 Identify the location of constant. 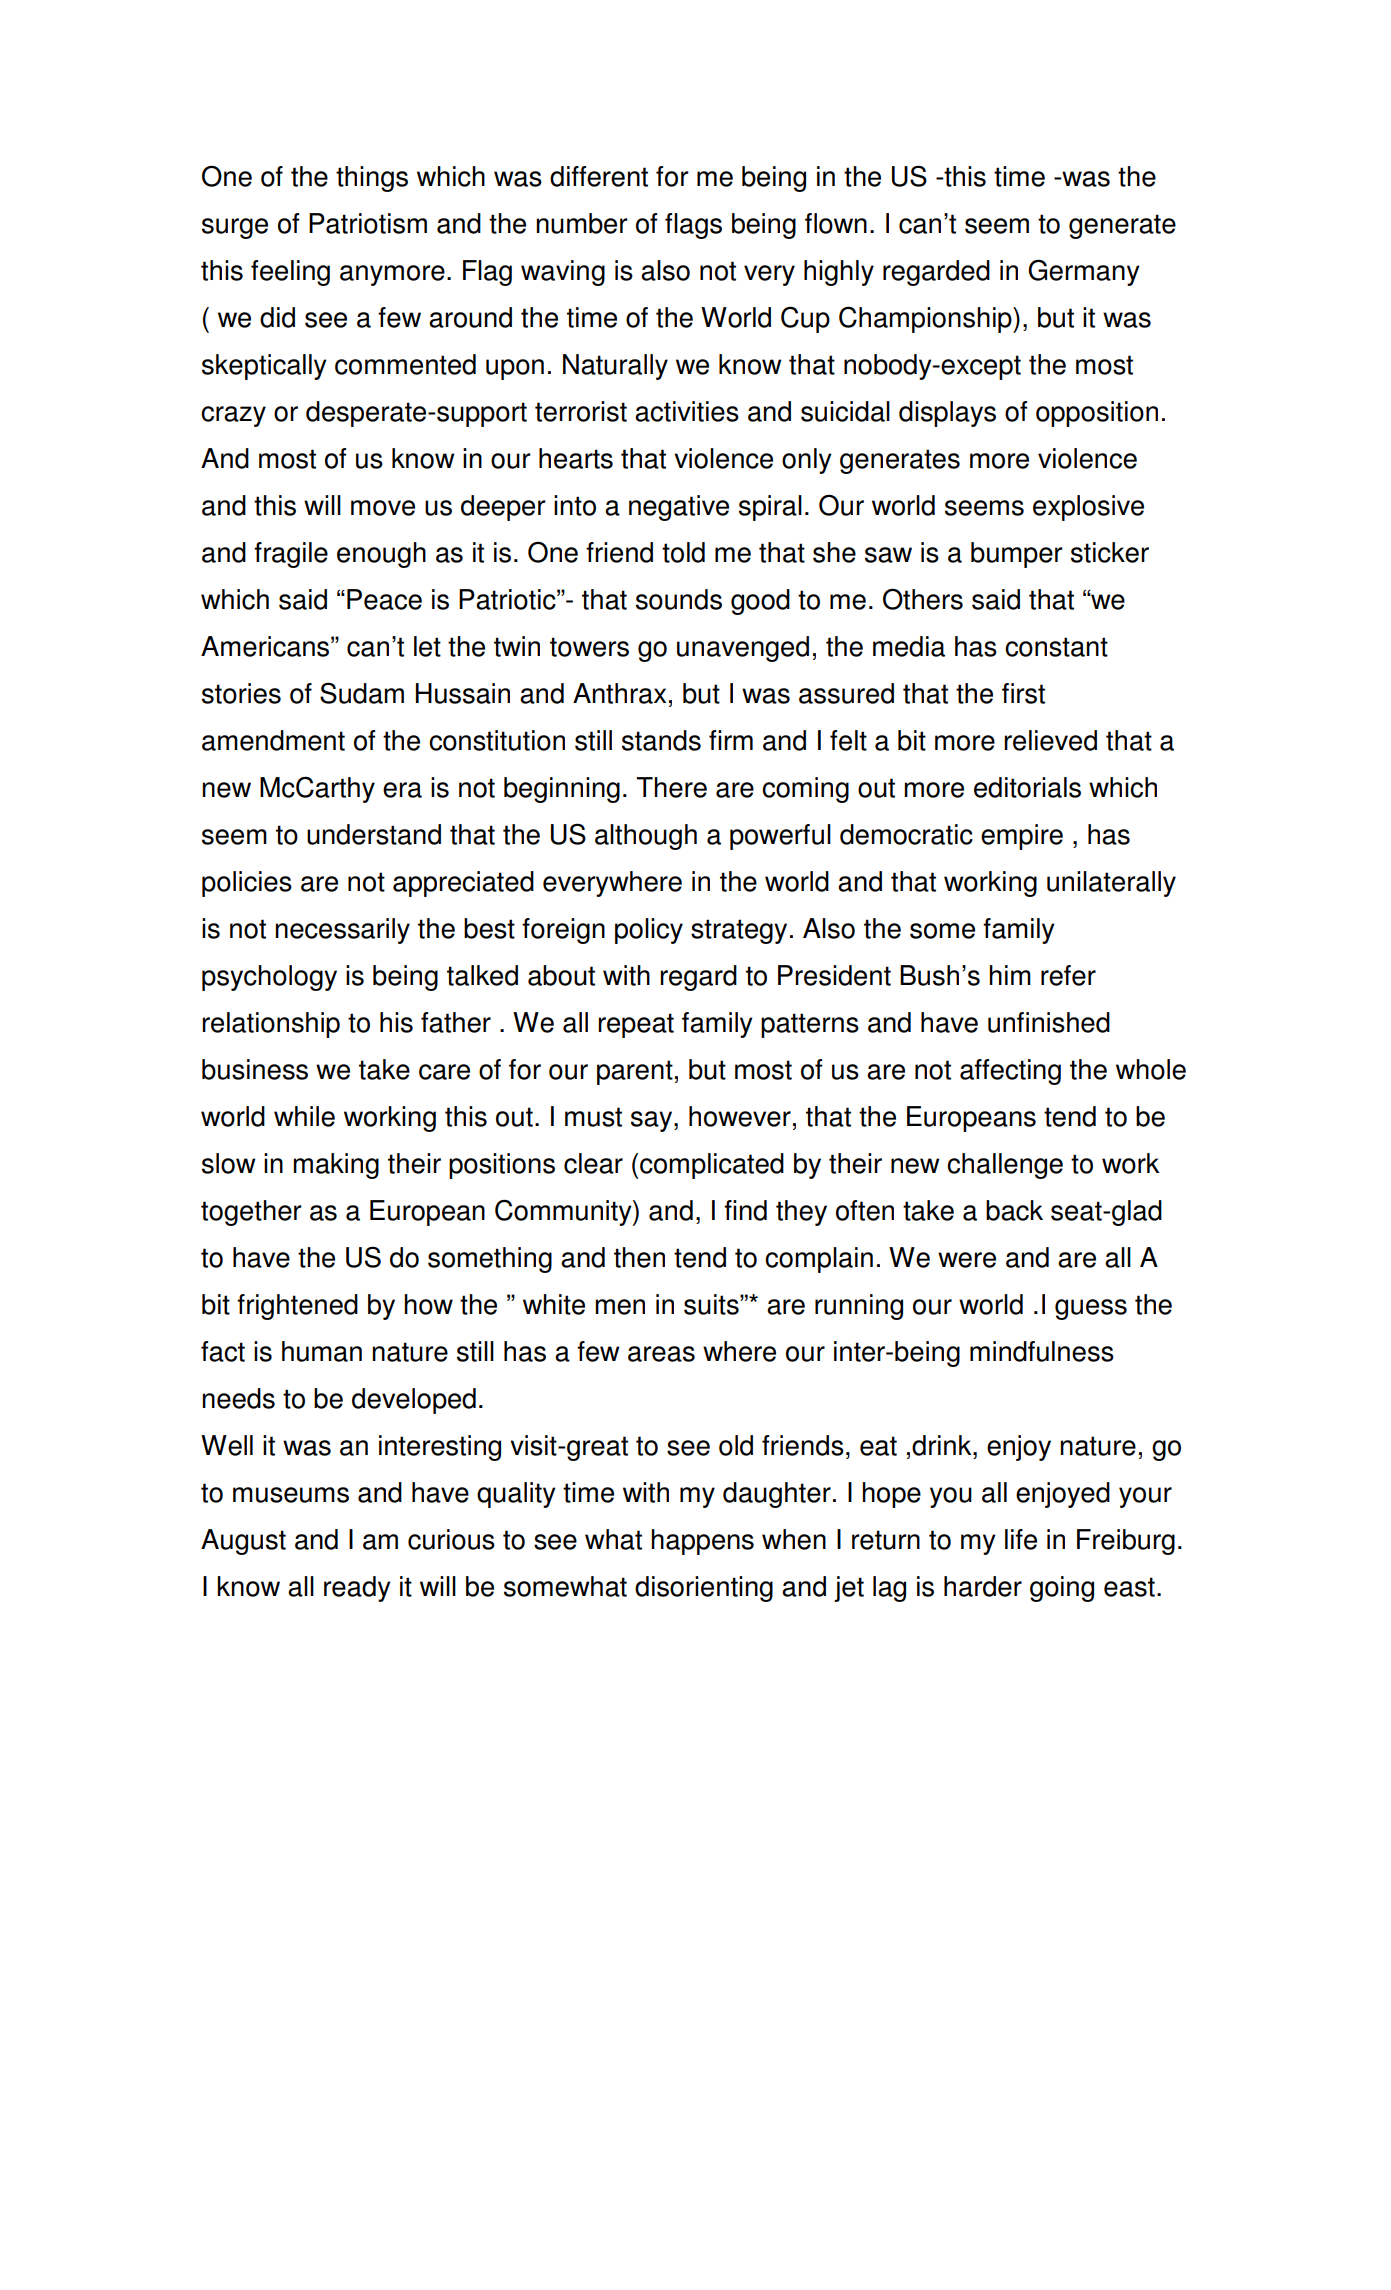
(1056, 647).
